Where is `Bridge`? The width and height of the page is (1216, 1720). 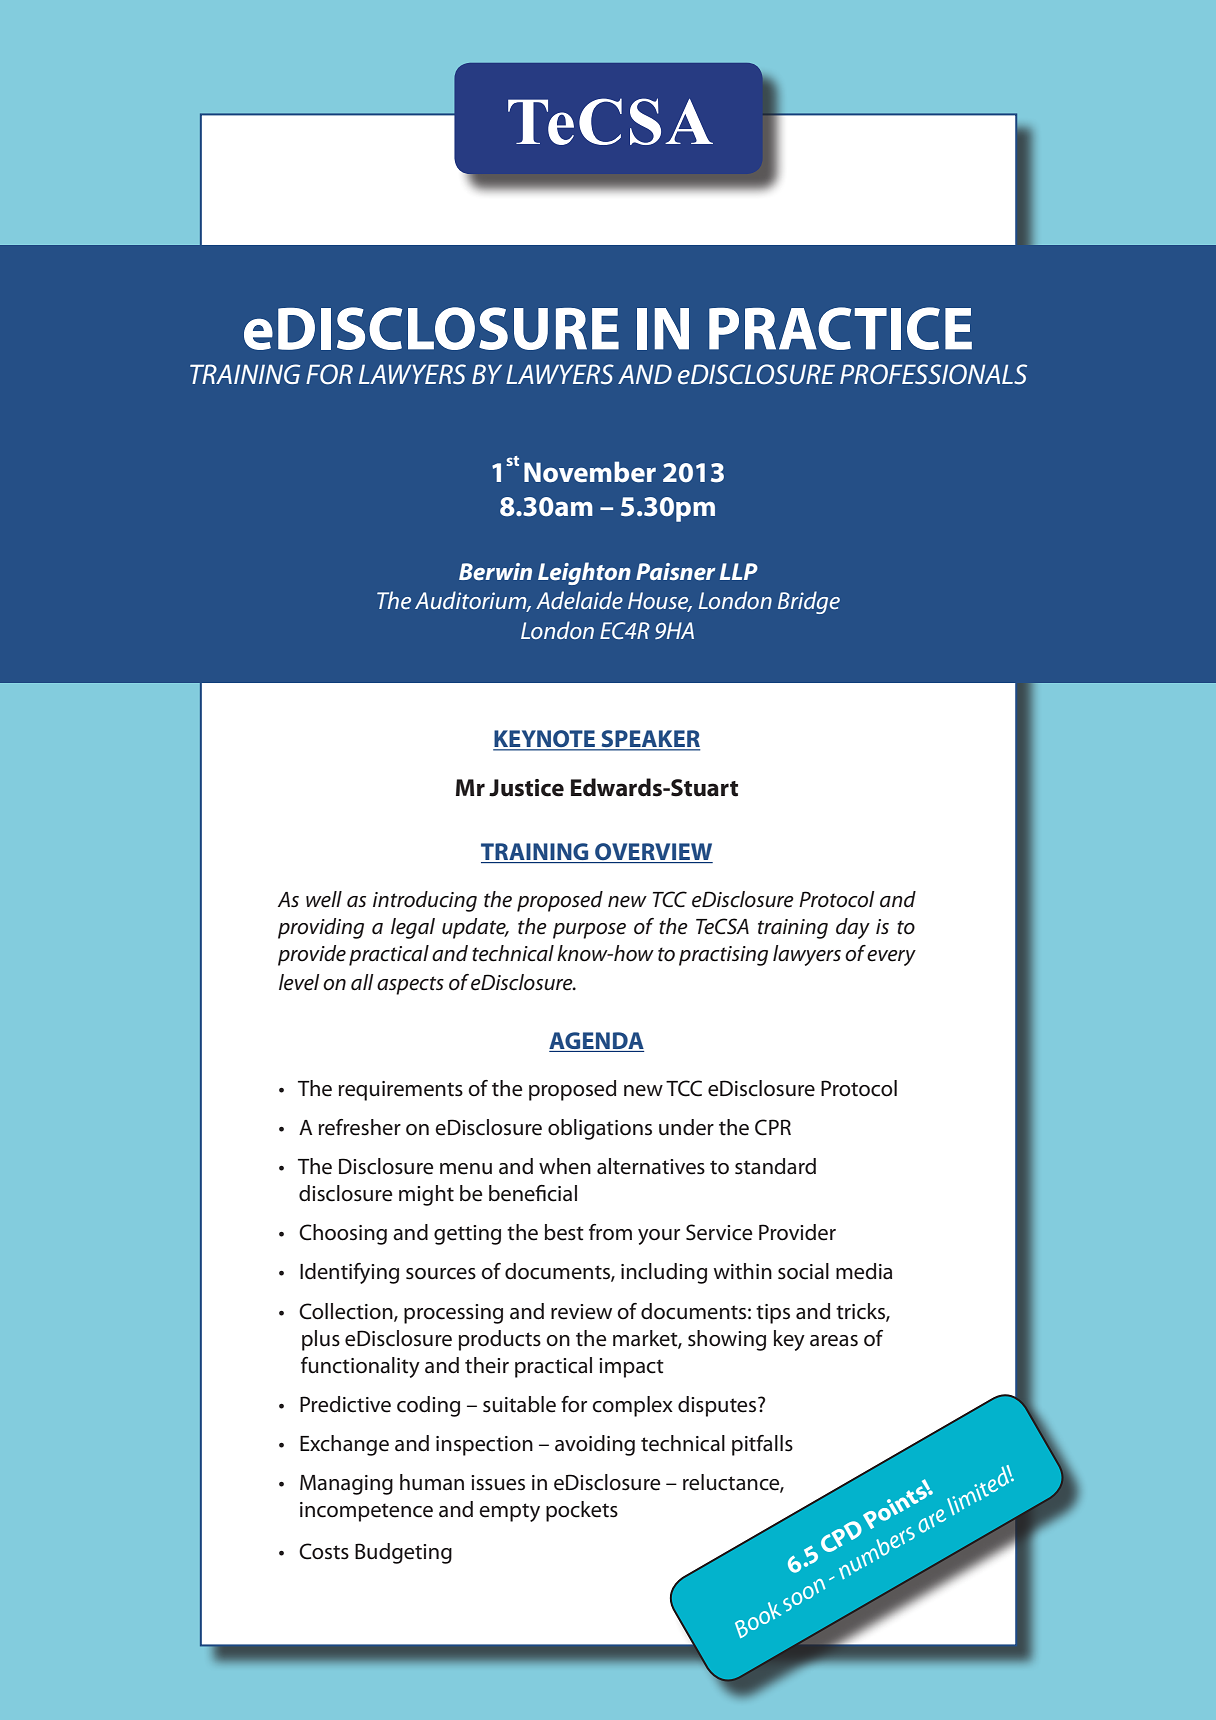
Bridge is located at coordinates (809, 602).
